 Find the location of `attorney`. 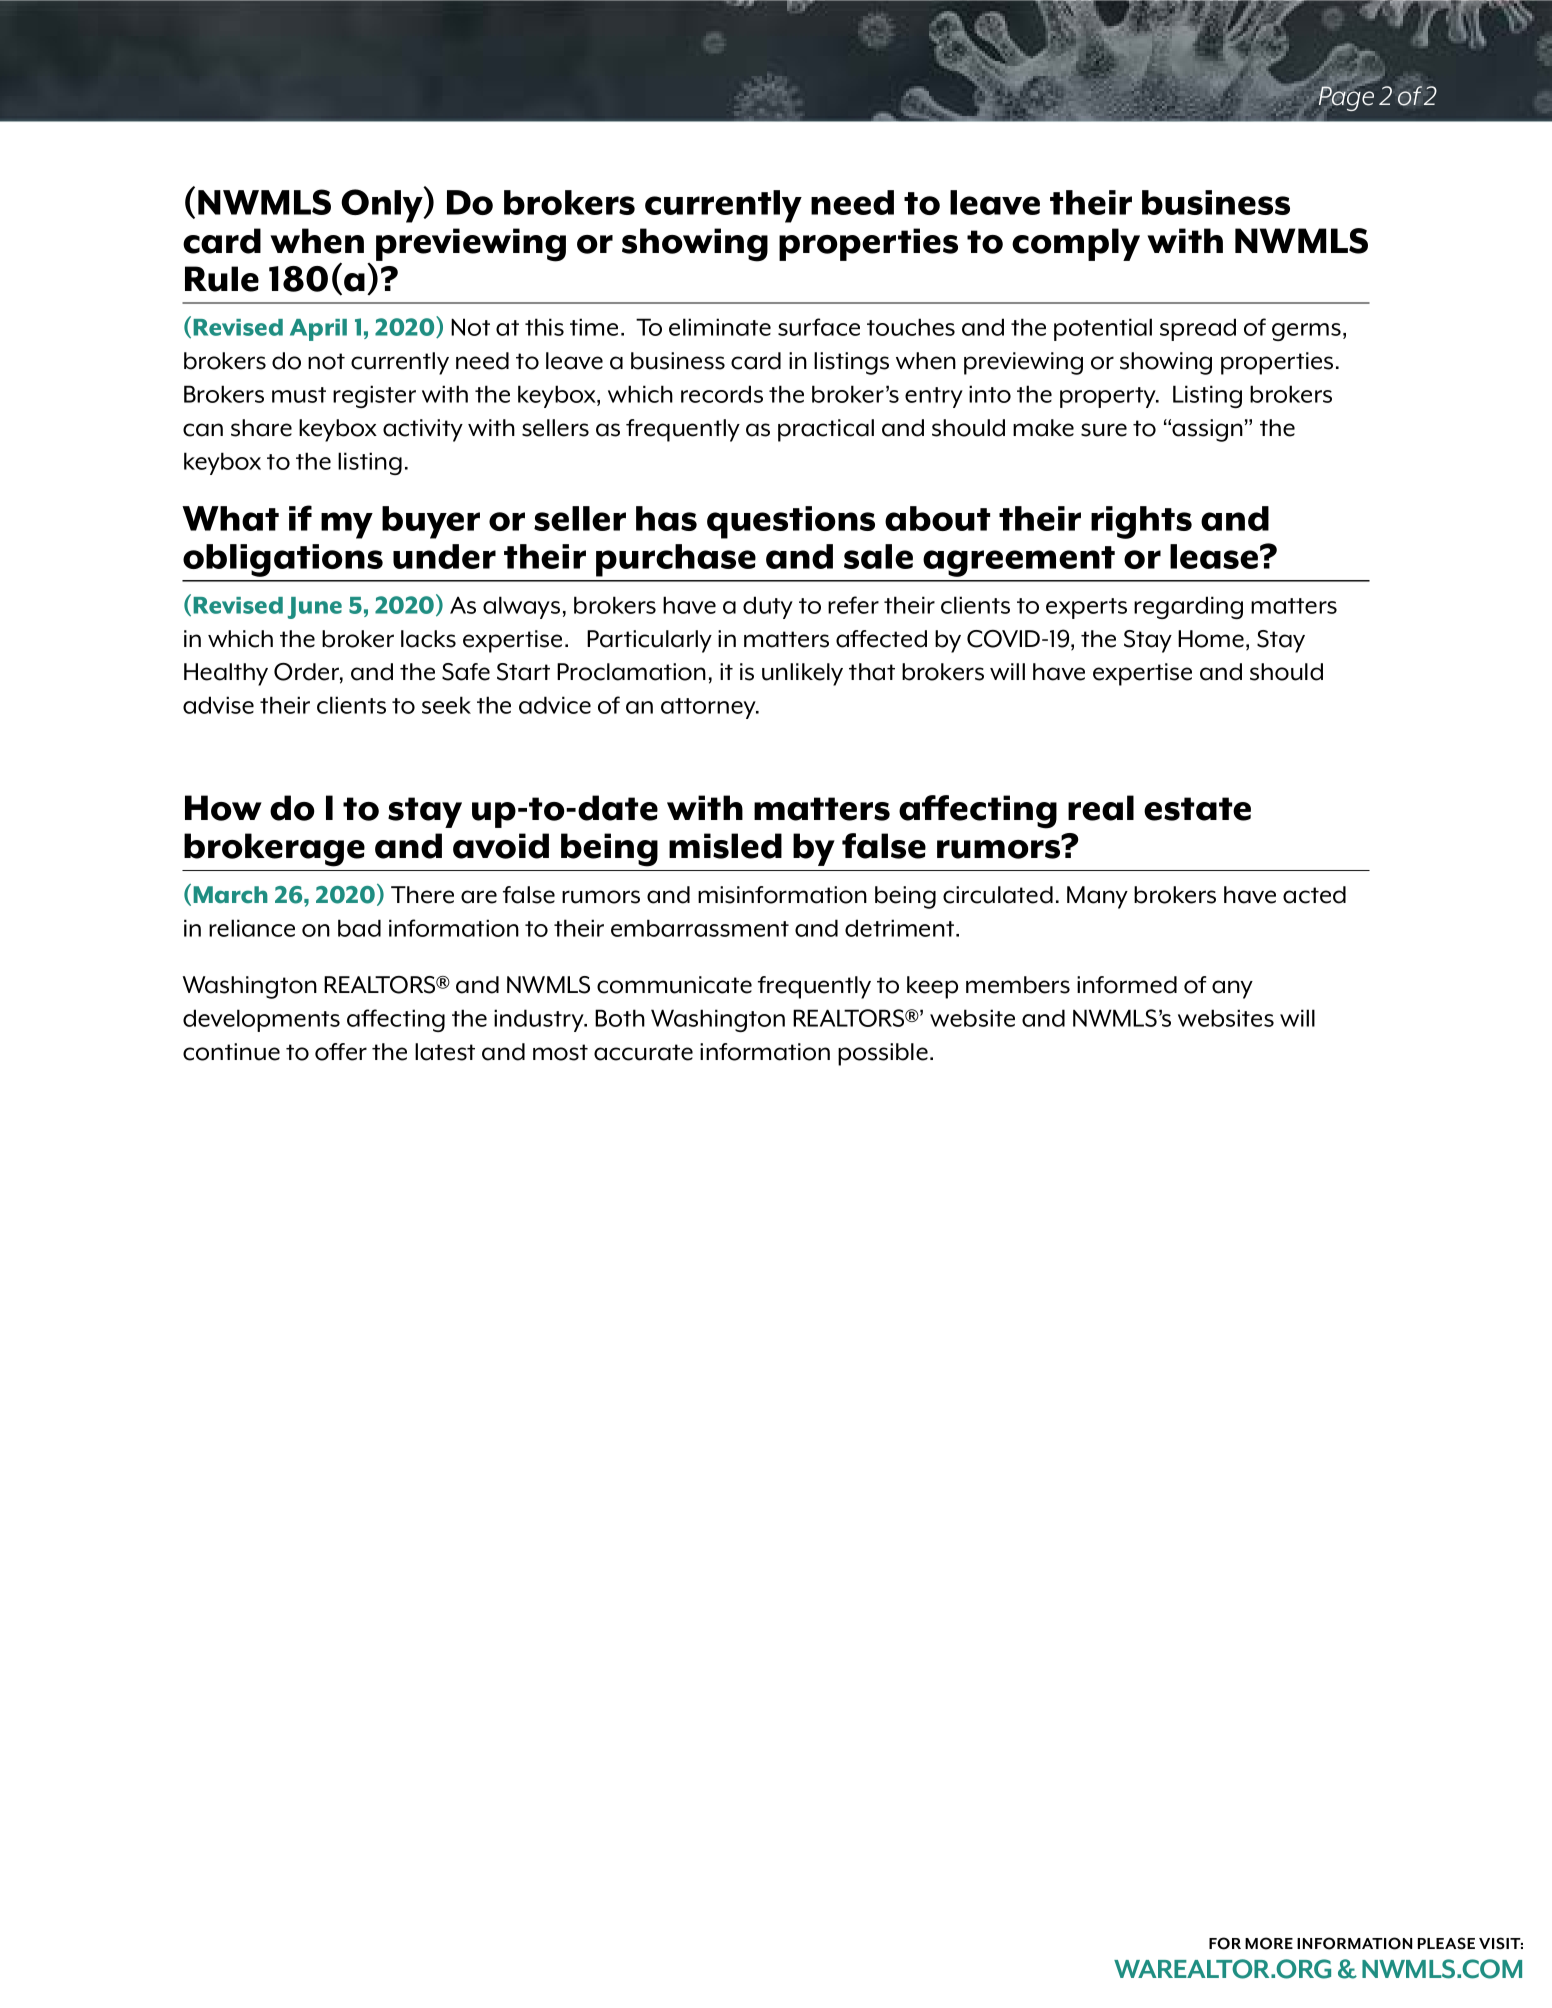

attorney is located at coordinates (709, 708).
